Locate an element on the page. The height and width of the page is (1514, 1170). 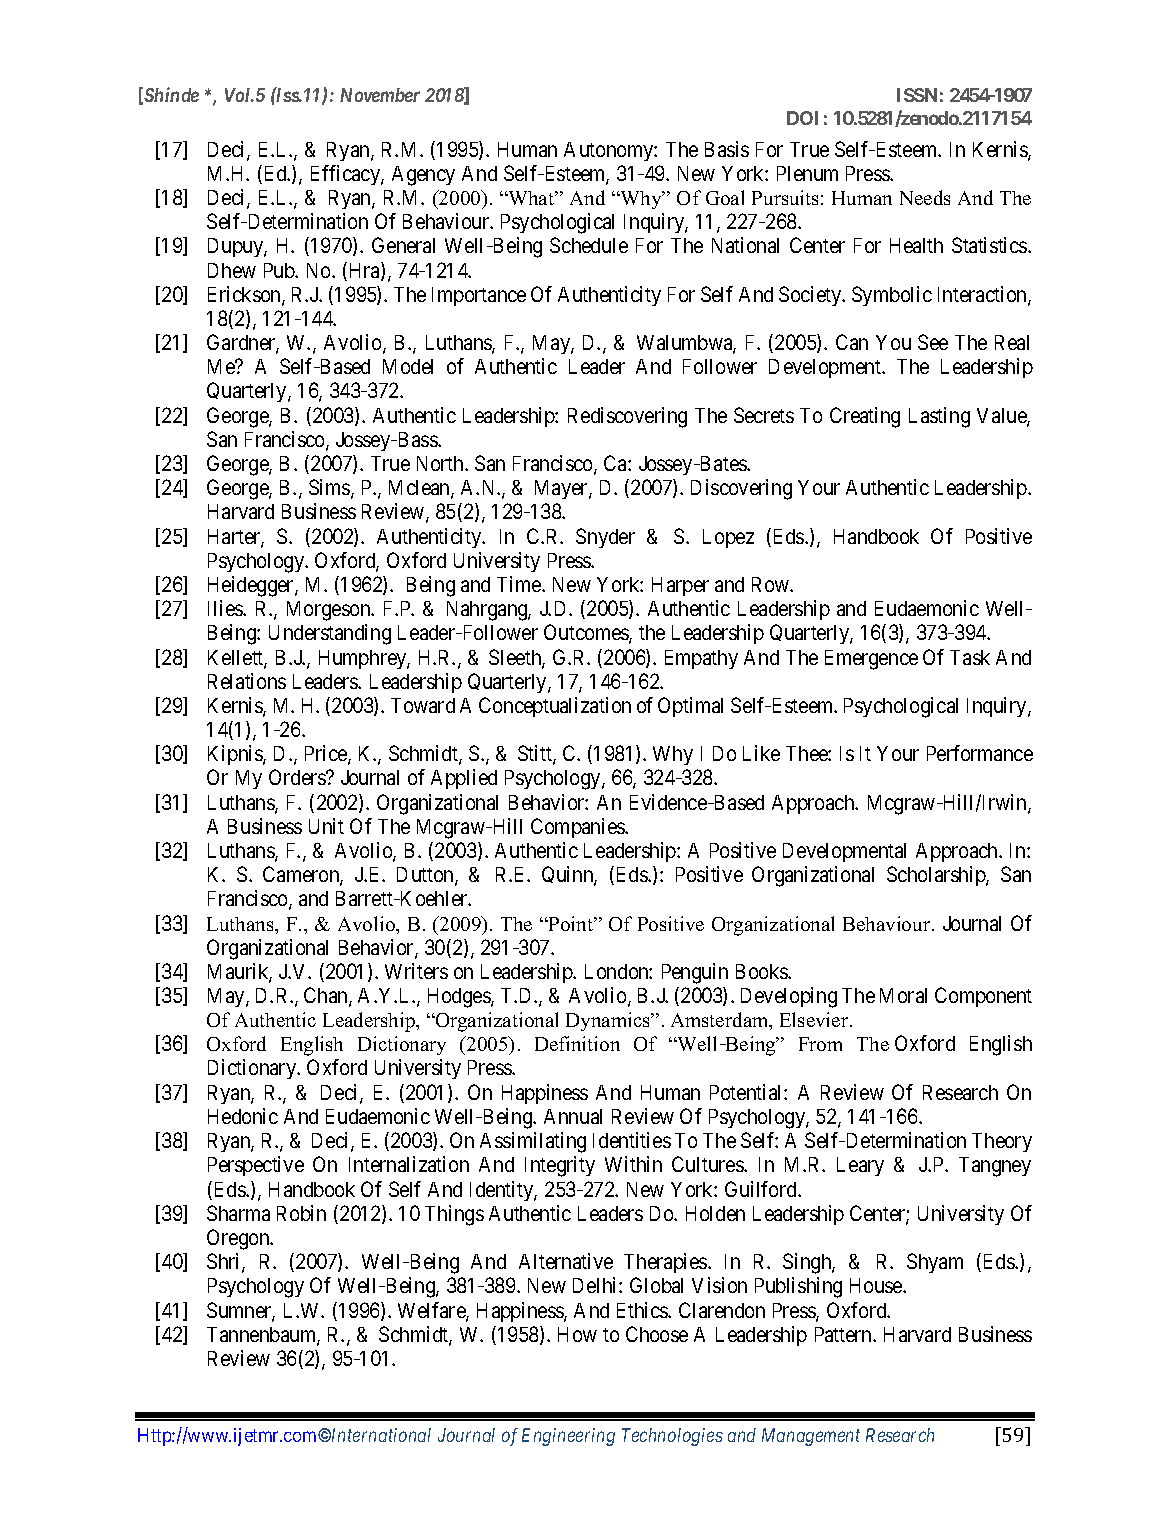
Technologies is located at coordinates (672, 1437).
